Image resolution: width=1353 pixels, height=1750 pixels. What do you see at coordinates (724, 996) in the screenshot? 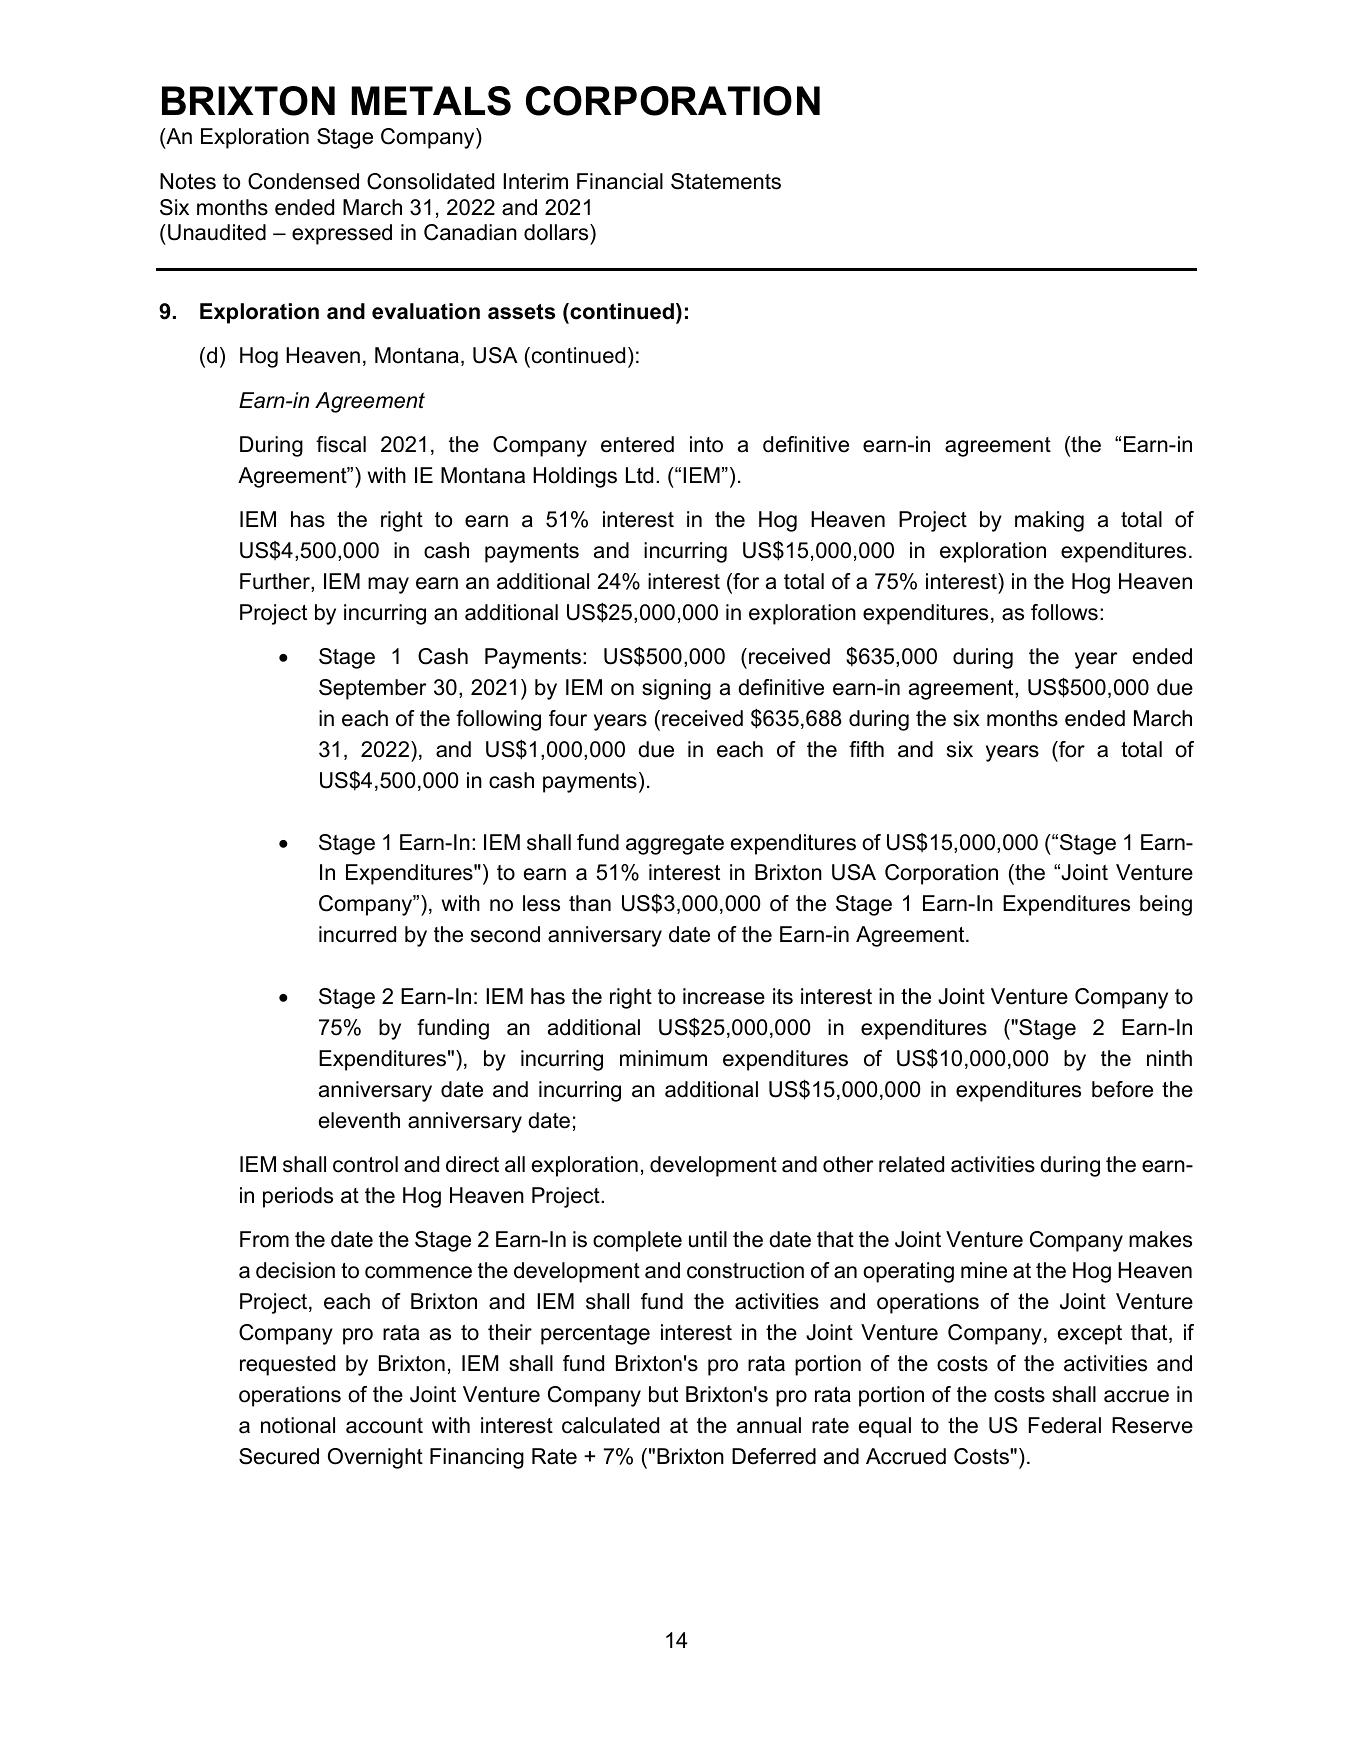
I see `increase` at bounding box center [724, 996].
